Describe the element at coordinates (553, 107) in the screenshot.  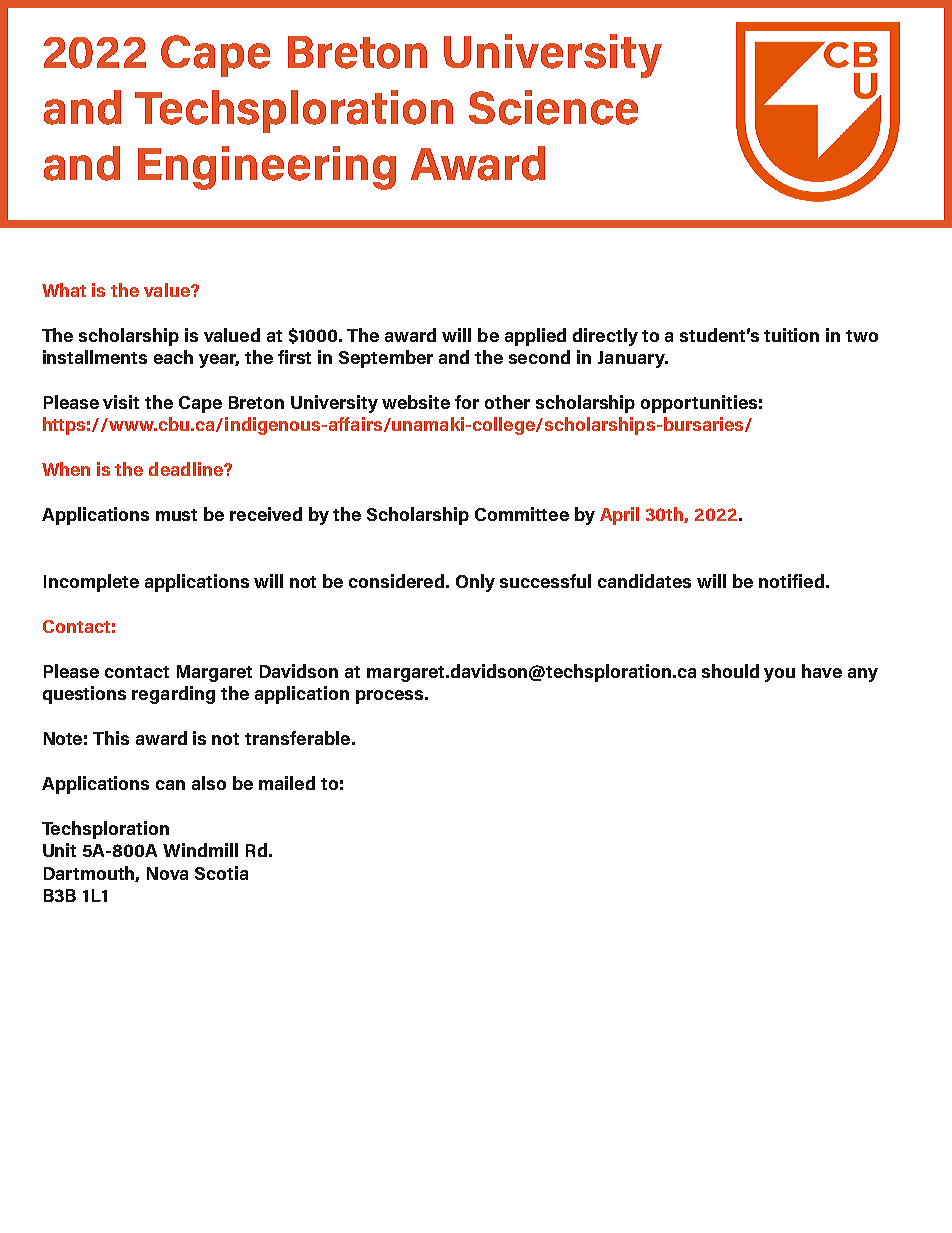
I see `Science` at that location.
